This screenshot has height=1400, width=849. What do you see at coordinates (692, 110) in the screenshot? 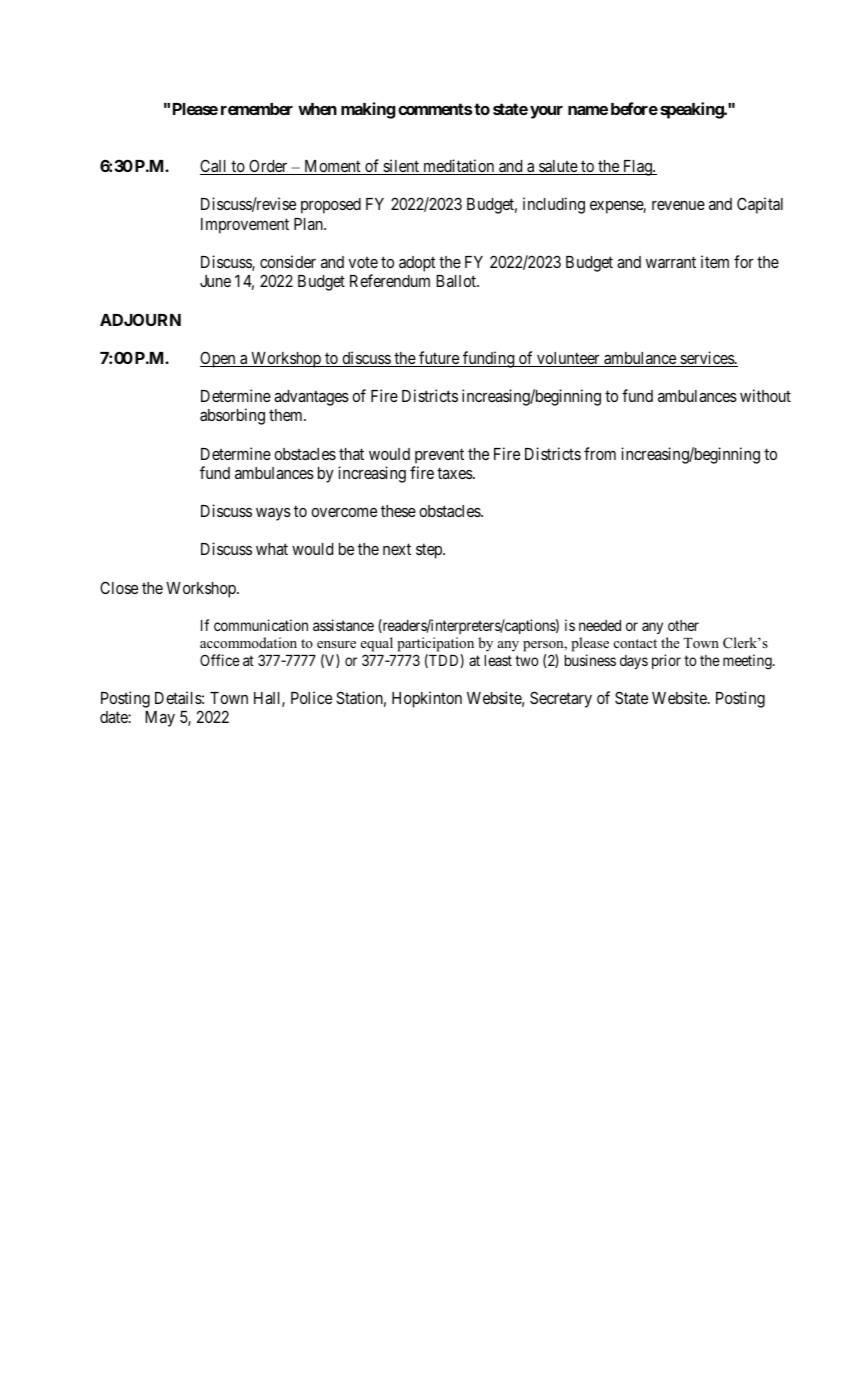
I see `speaking` at bounding box center [692, 110].
